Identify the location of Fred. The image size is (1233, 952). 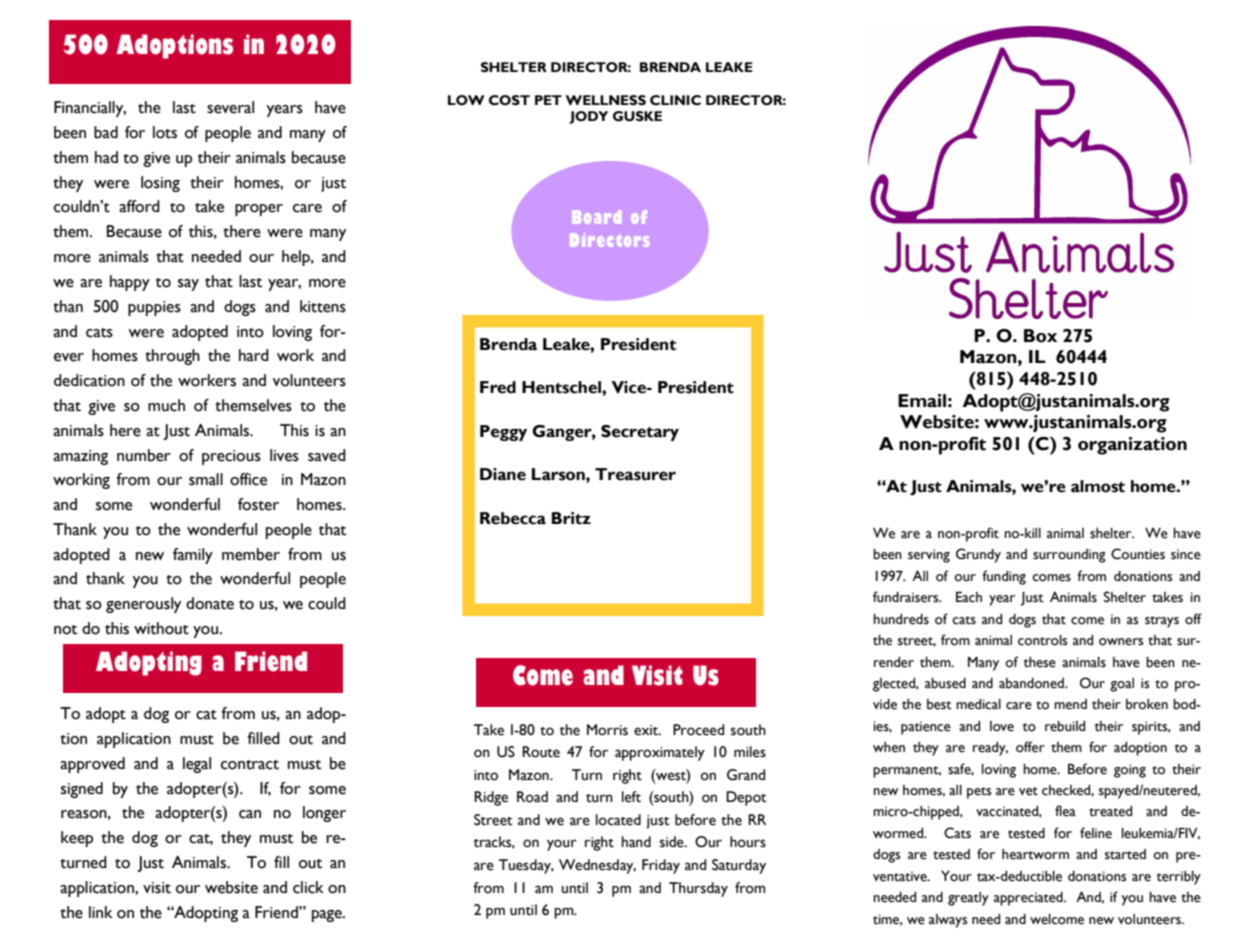
(498, 387).
